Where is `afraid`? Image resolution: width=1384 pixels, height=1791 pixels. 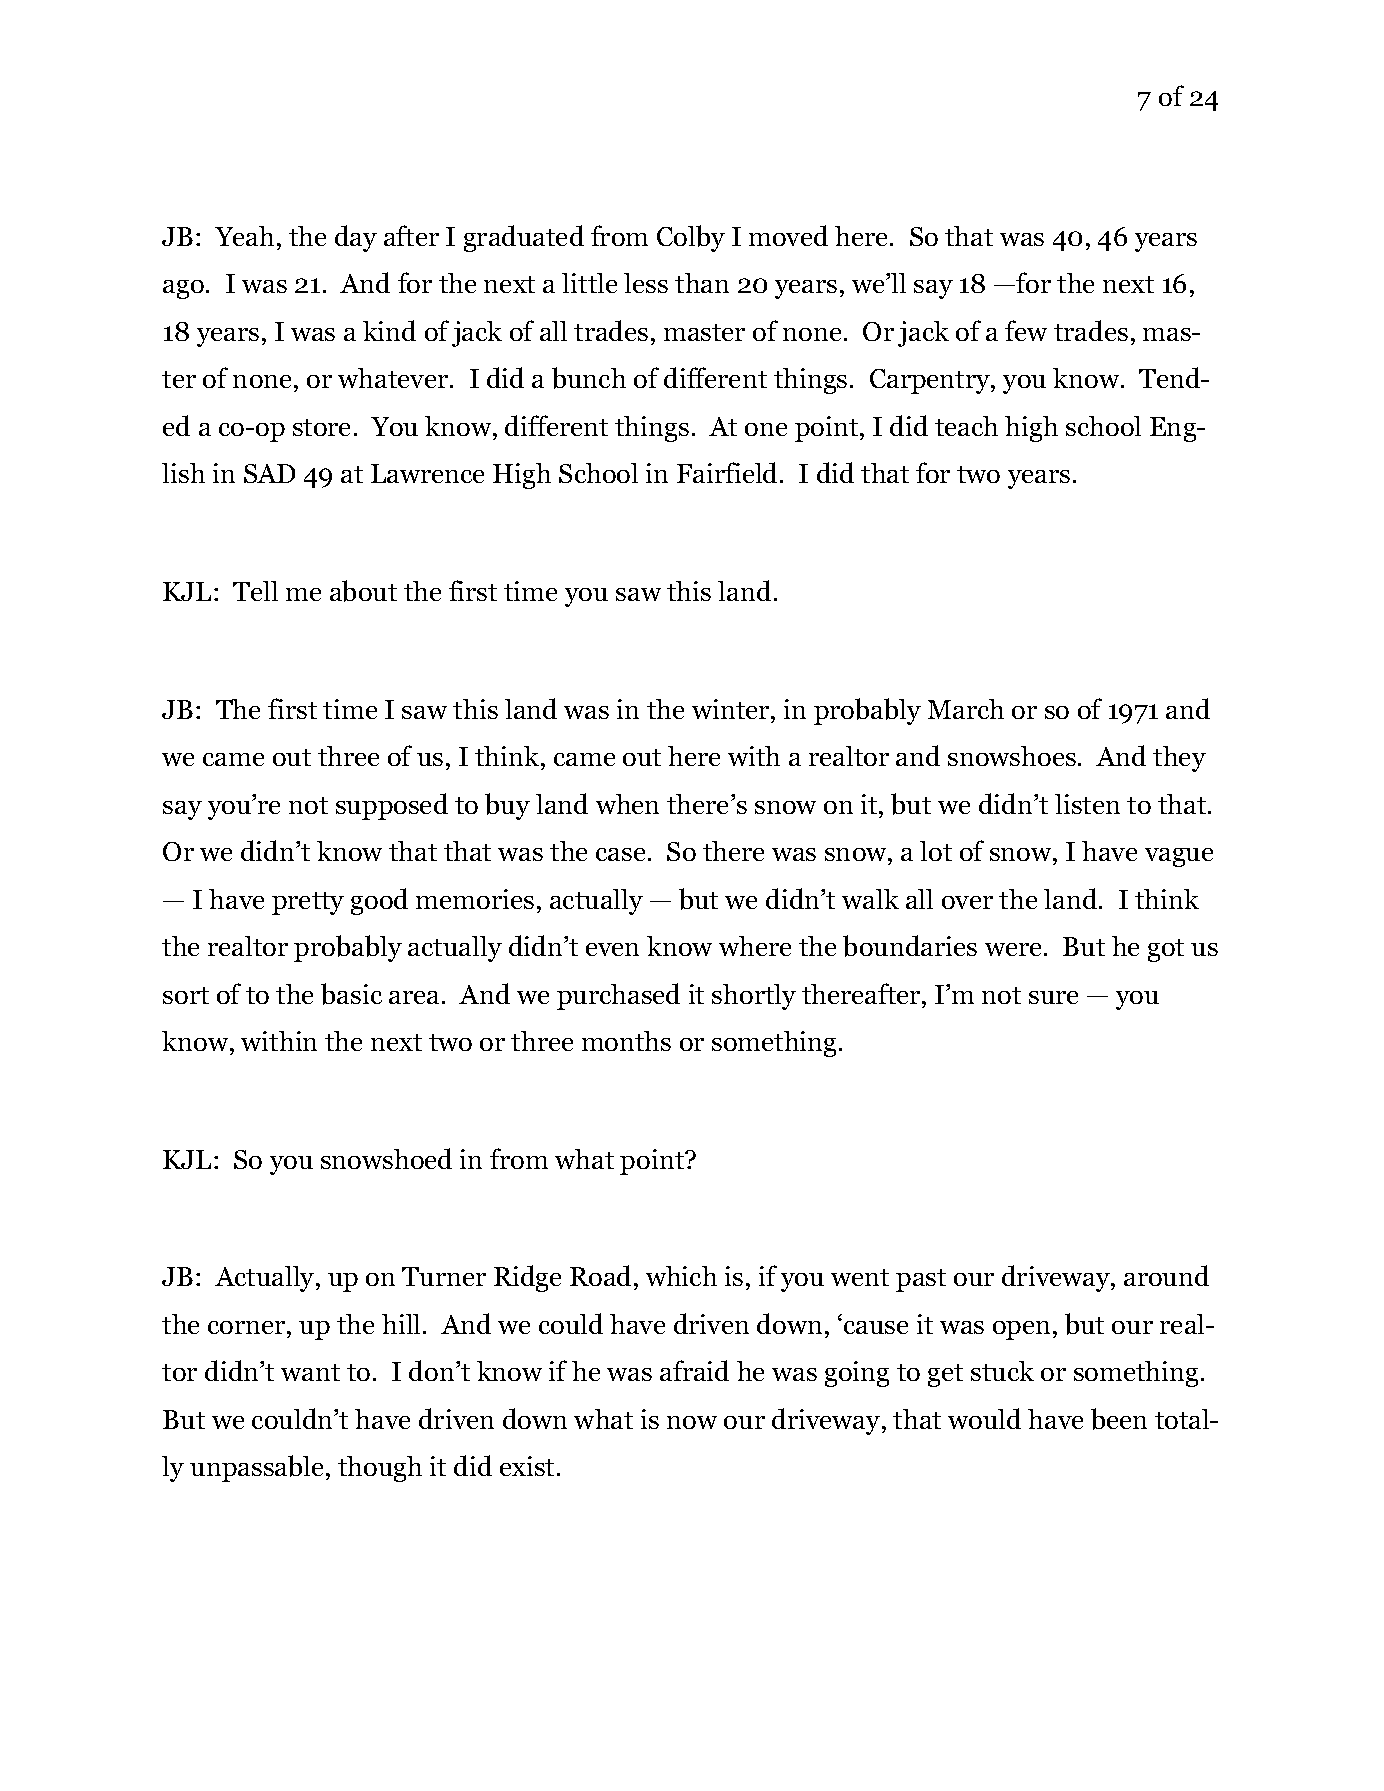
afraid is located at coordinates (694, 1370).
